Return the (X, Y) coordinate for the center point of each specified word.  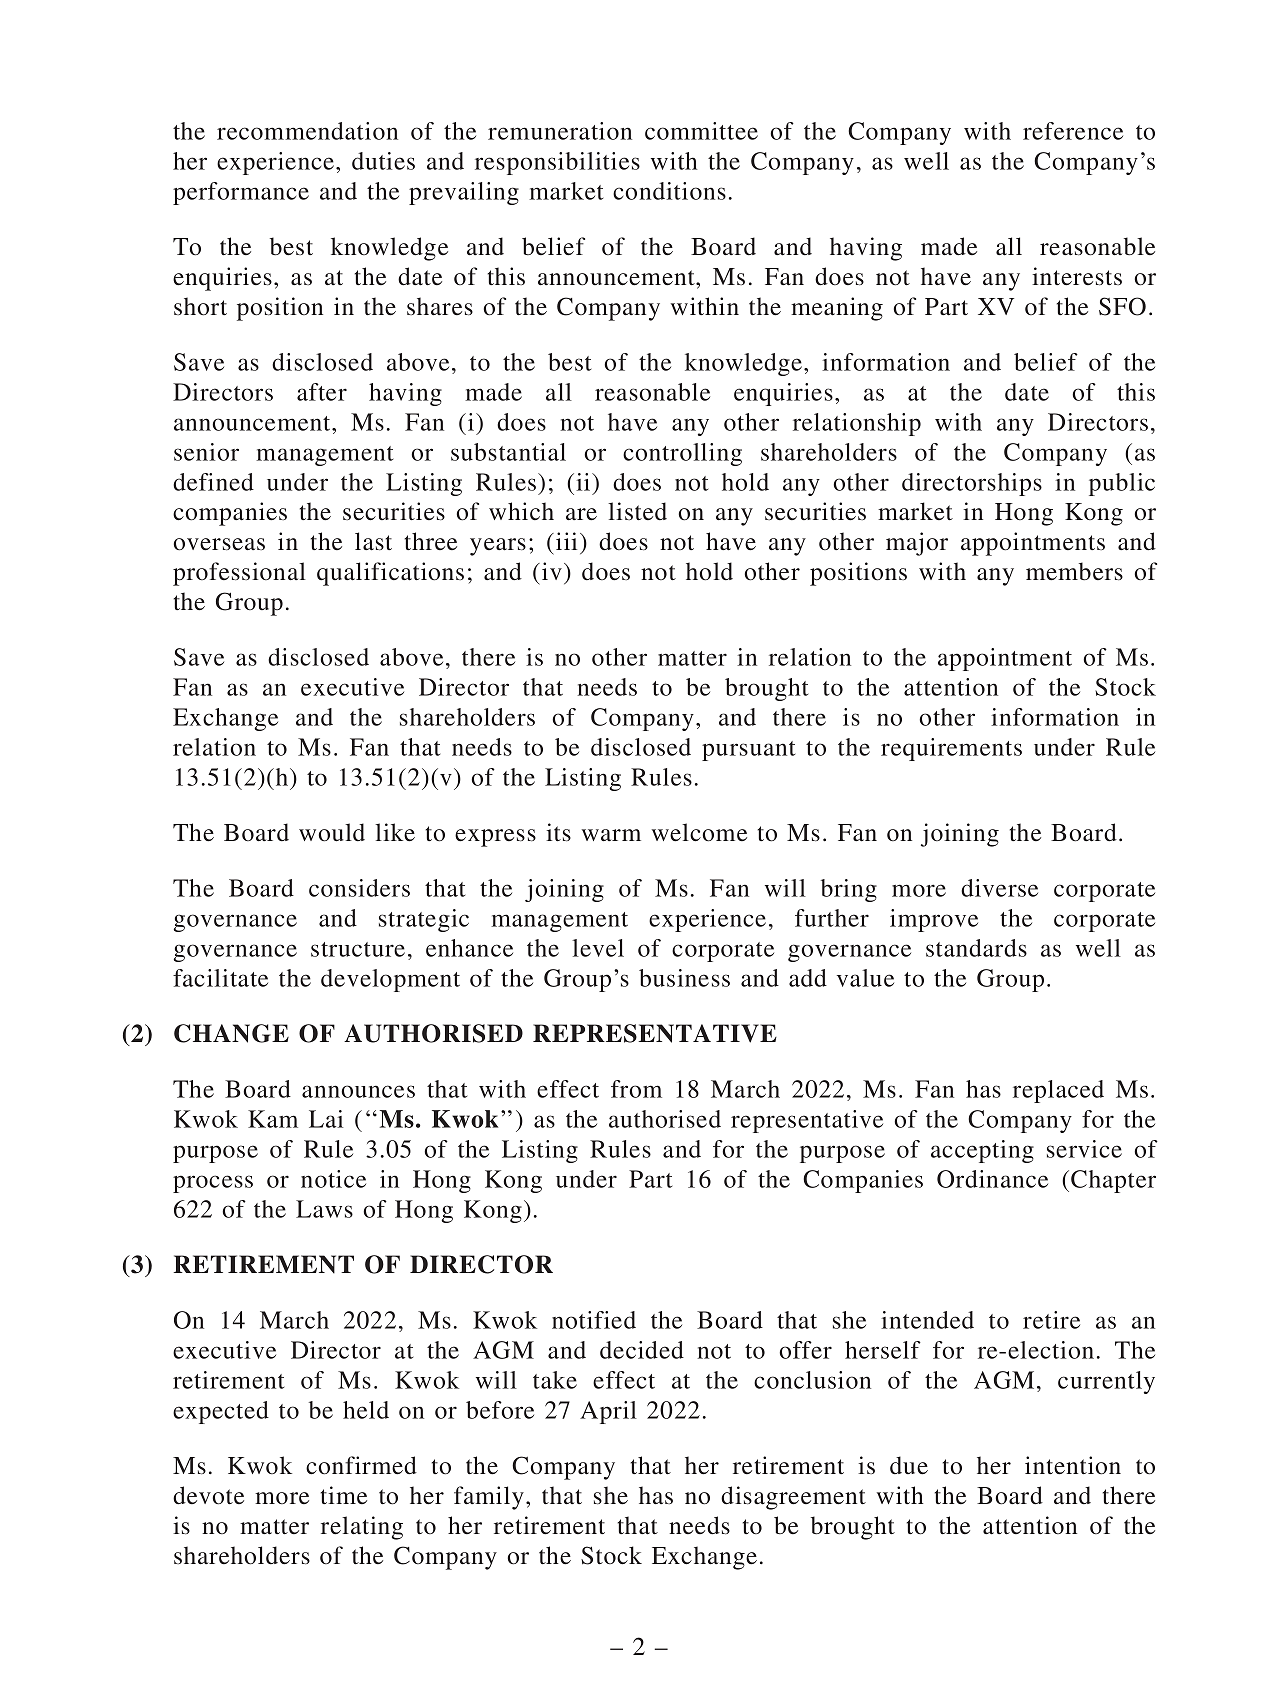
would (332, 832)
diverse (999, 888)
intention (1073, 1465)
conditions (669, 191)
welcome (699, 832)
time (344, 1495)
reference (1073, 131)
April (608, 1412)
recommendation (307, 131)
